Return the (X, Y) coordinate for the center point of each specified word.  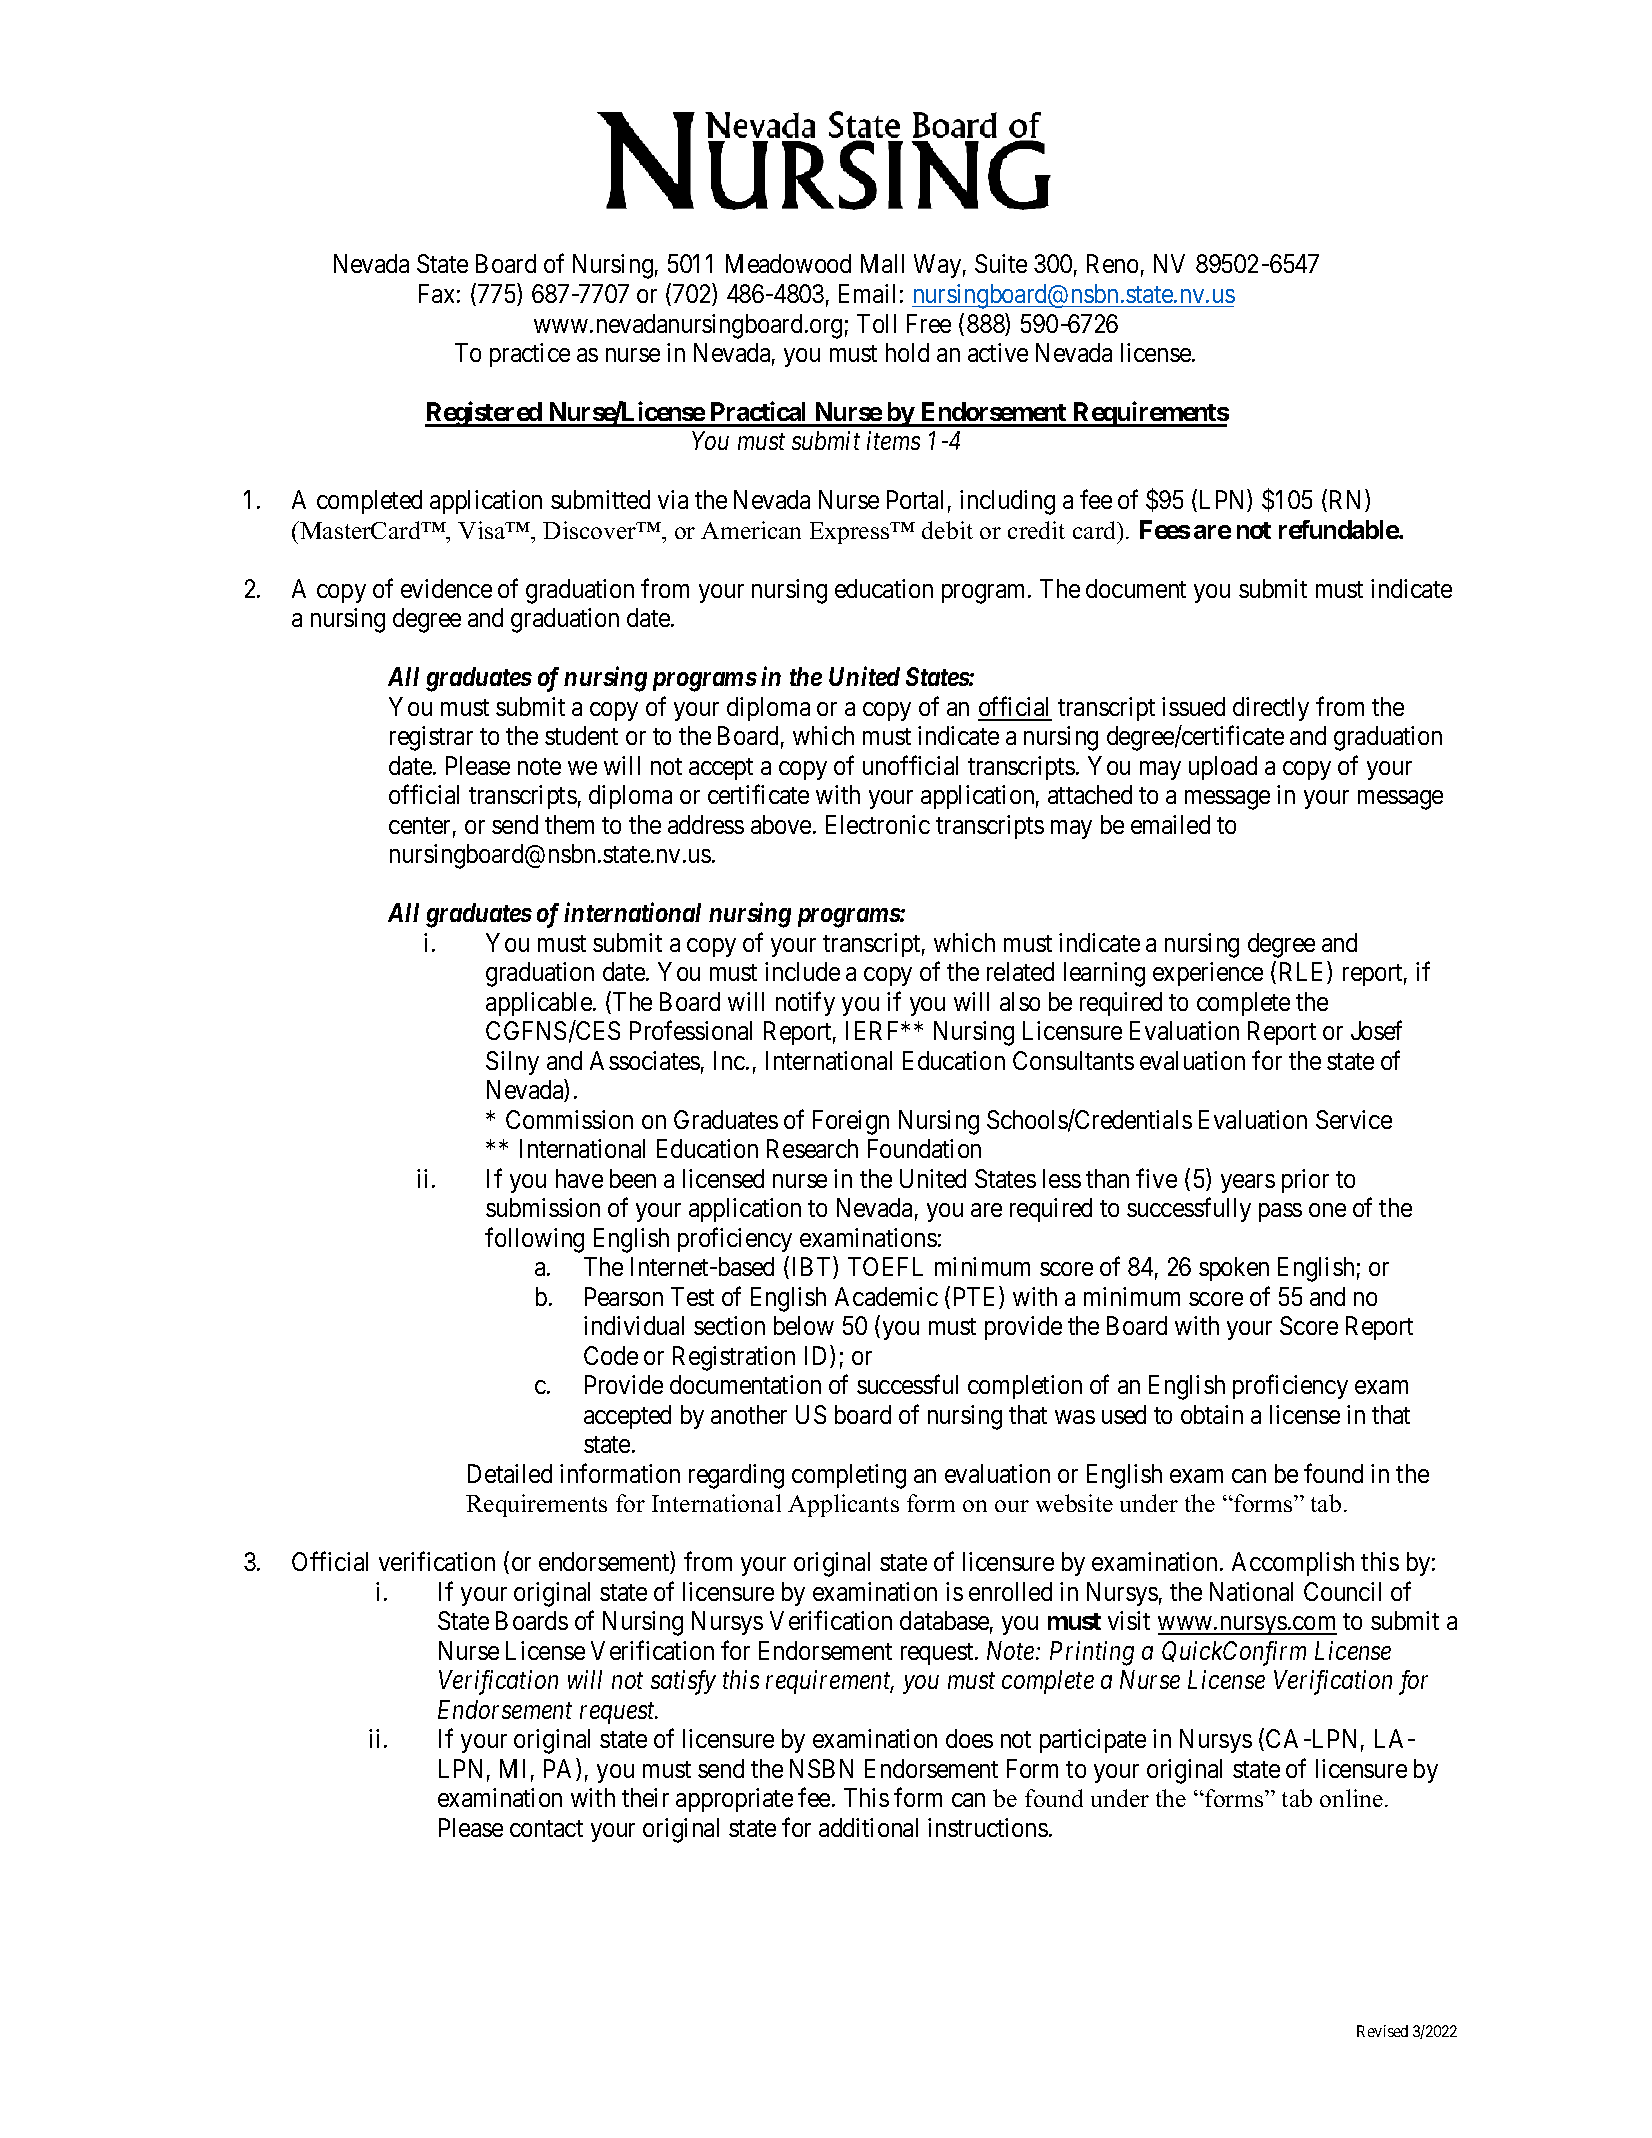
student (581, 735)
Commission (569, 1119)
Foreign (851, 1122)
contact (546, 1828)
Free (929, 323)
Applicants (843, 1505)
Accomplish (1293, 1564)
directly (1271, 709)
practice (530, 355)
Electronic (878, 824)
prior (1305, 1181)
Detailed (510, 1473)
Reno (1112, 263)
